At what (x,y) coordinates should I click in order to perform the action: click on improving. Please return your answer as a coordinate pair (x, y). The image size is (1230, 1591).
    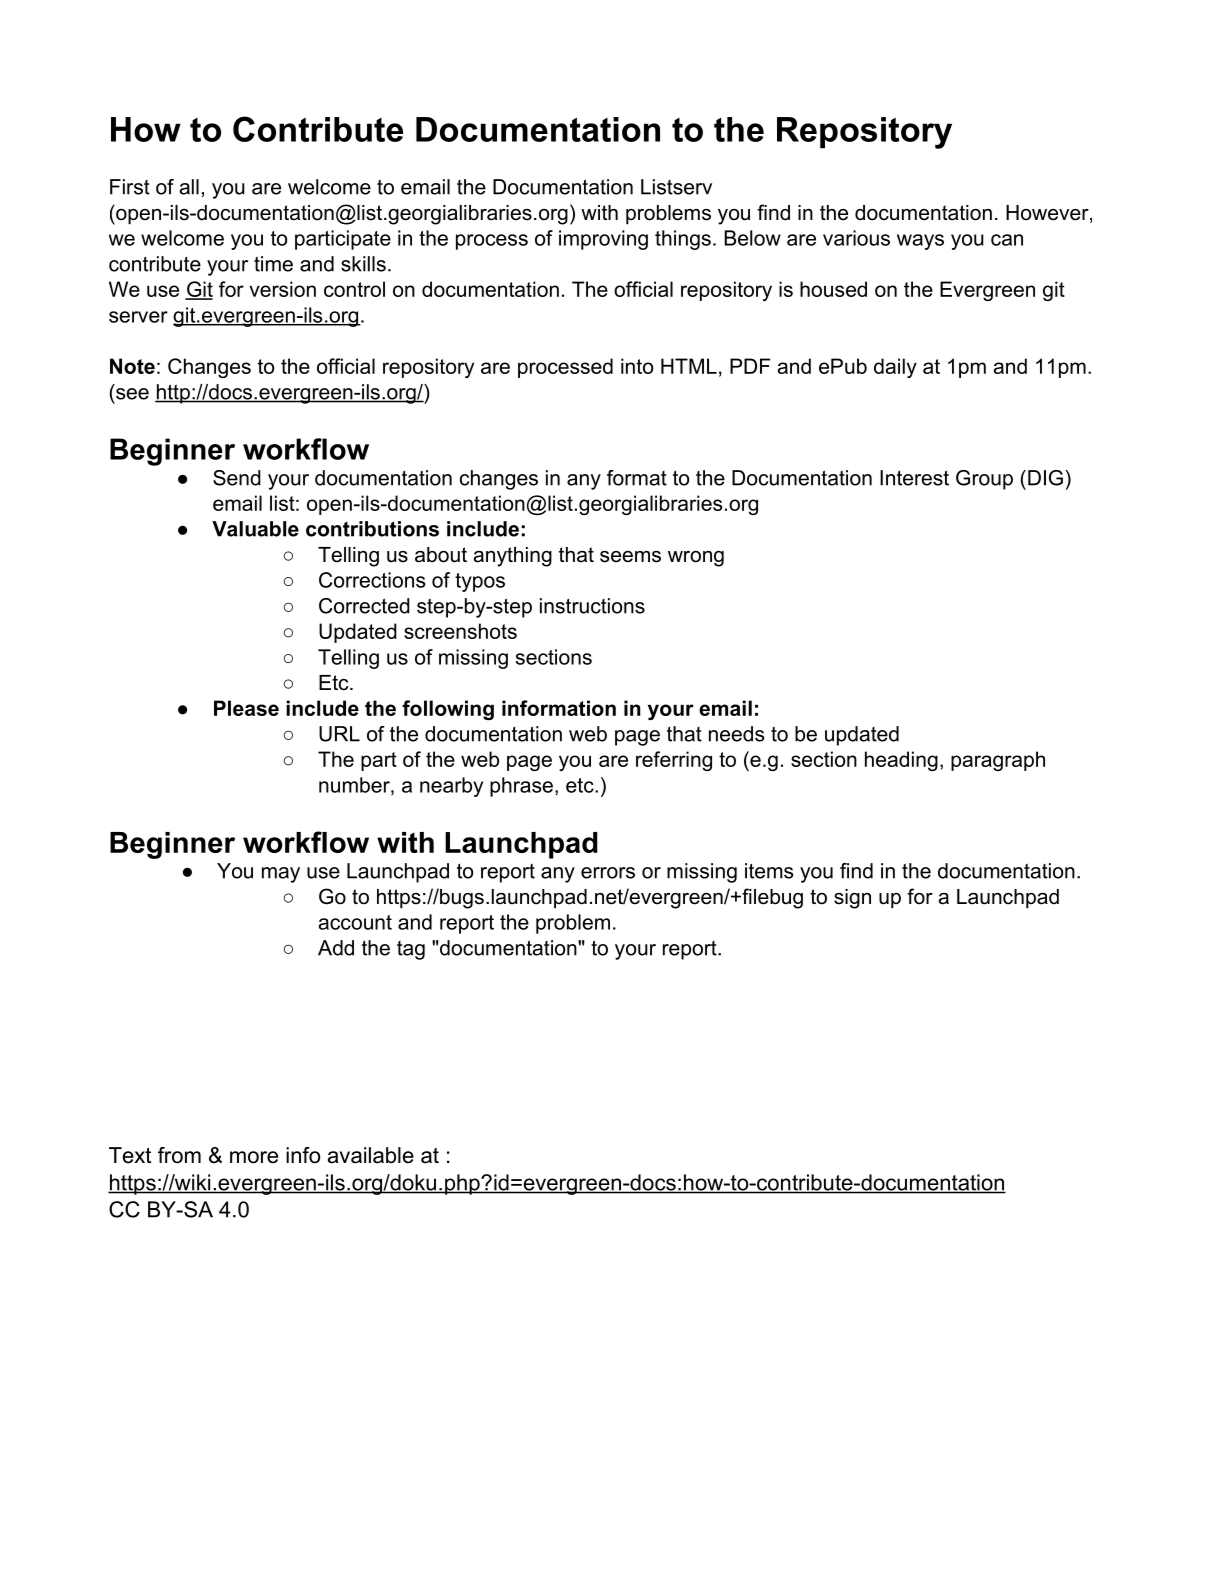
    Looking at the image, I should click on (603, 240).
